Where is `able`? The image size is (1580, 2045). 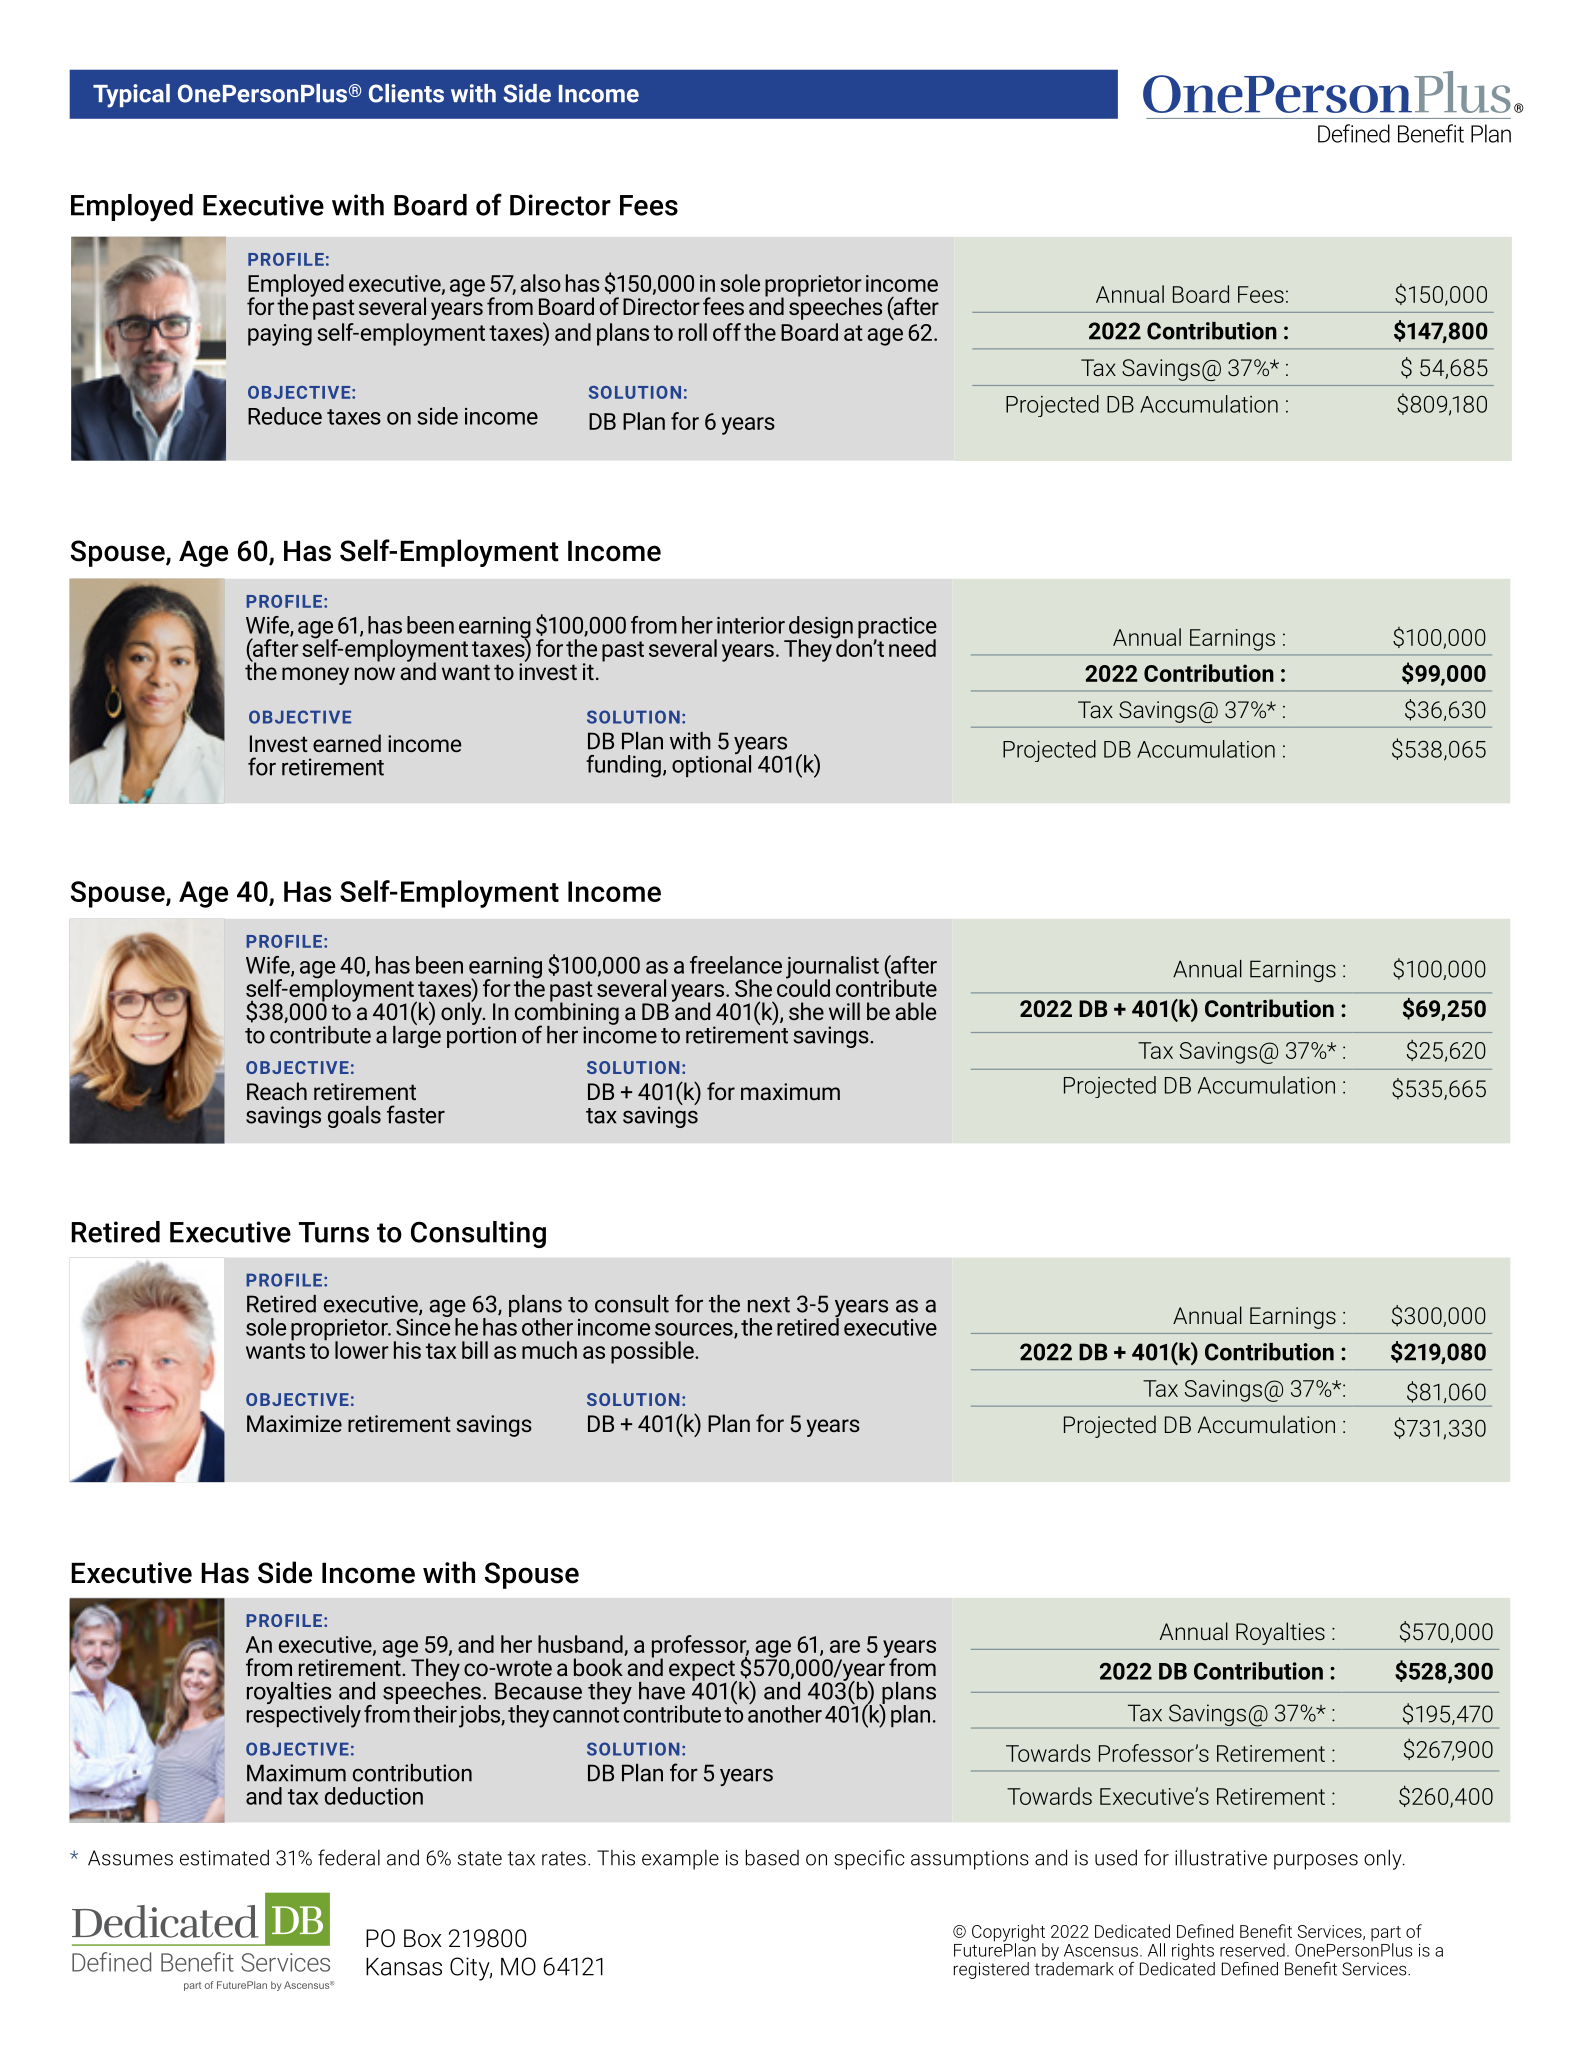 able is located at coordinates (915, 1011).
